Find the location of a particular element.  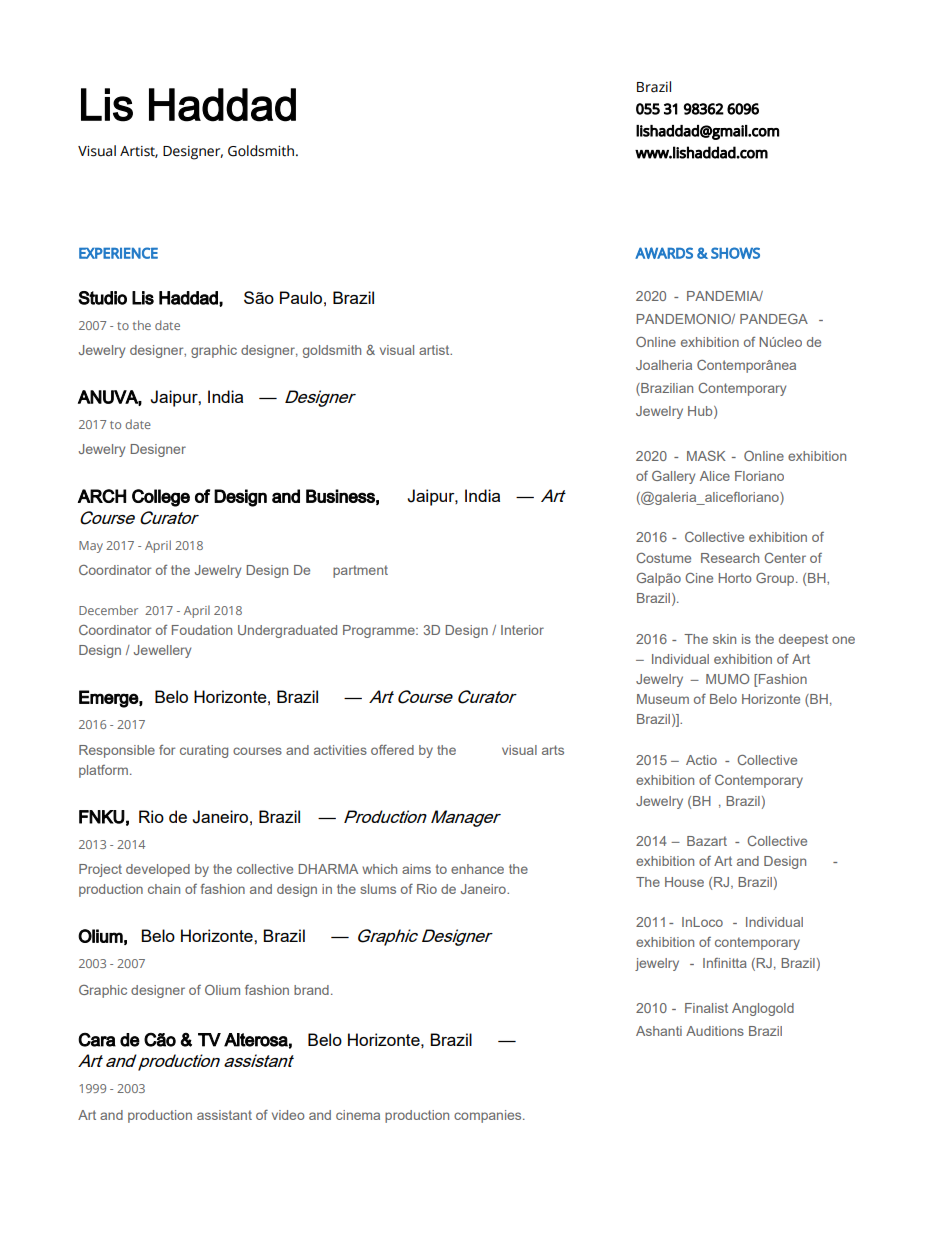

SHOWS is located at coordinates (735, 253).
